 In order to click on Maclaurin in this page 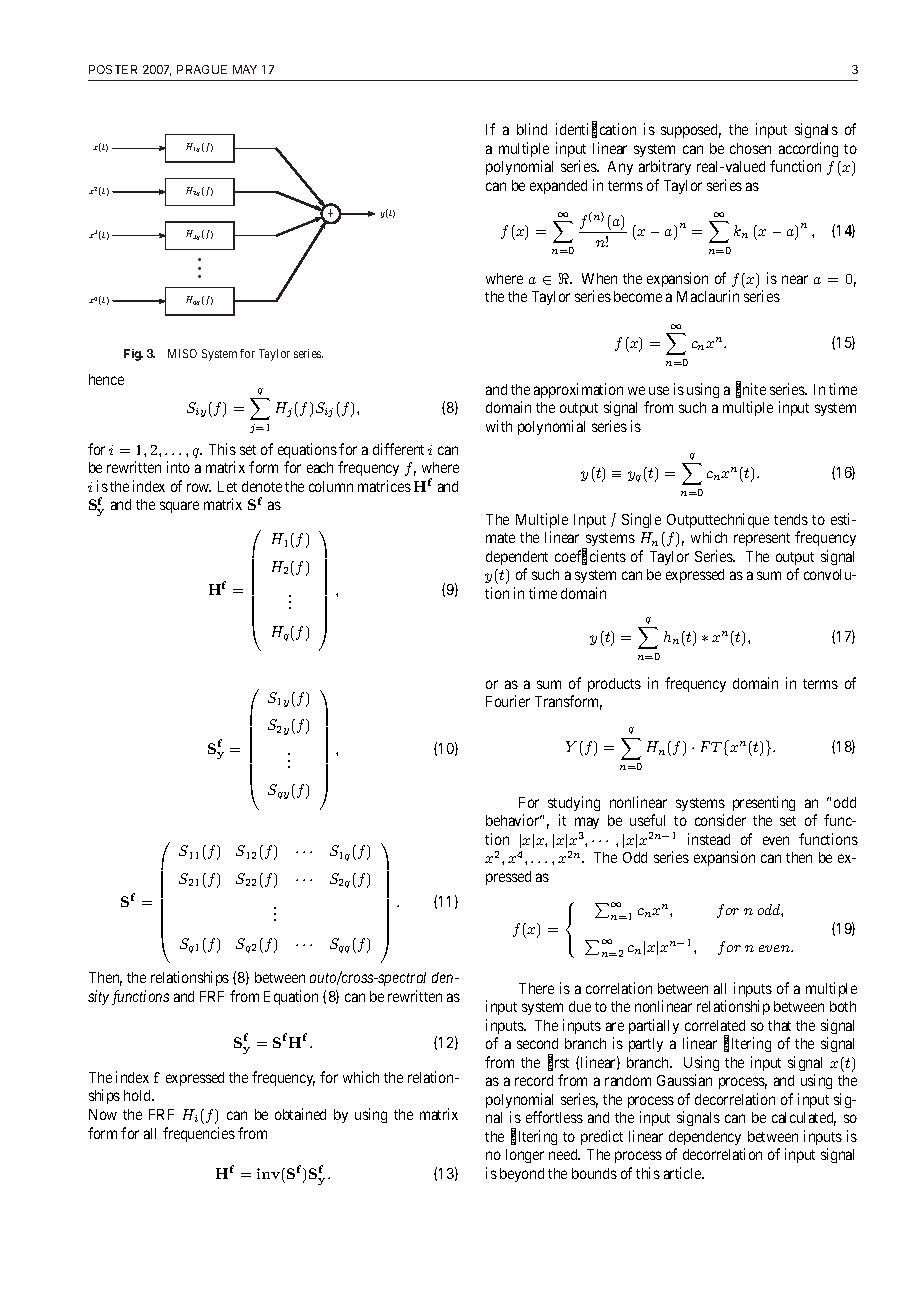, I will do `click(708, 296)`.
